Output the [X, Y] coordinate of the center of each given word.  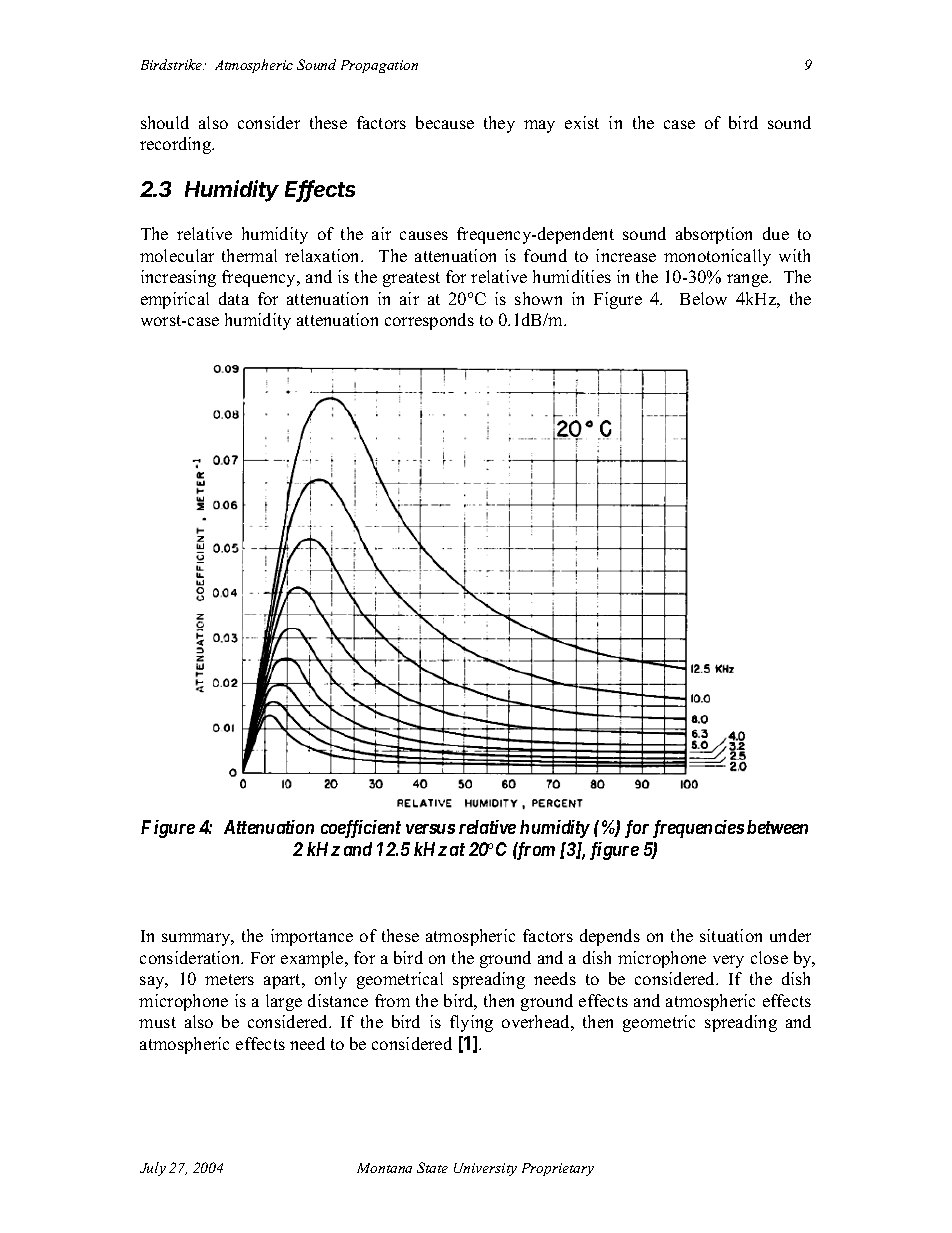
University [485, 1169]
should [165, 122]
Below [703, 298]
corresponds [429, 321]
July [153, 1169]
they [499, 124]
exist [582, 122]
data [234, 298]
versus [430, 829]
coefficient [361, 829]
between [777, 827]
